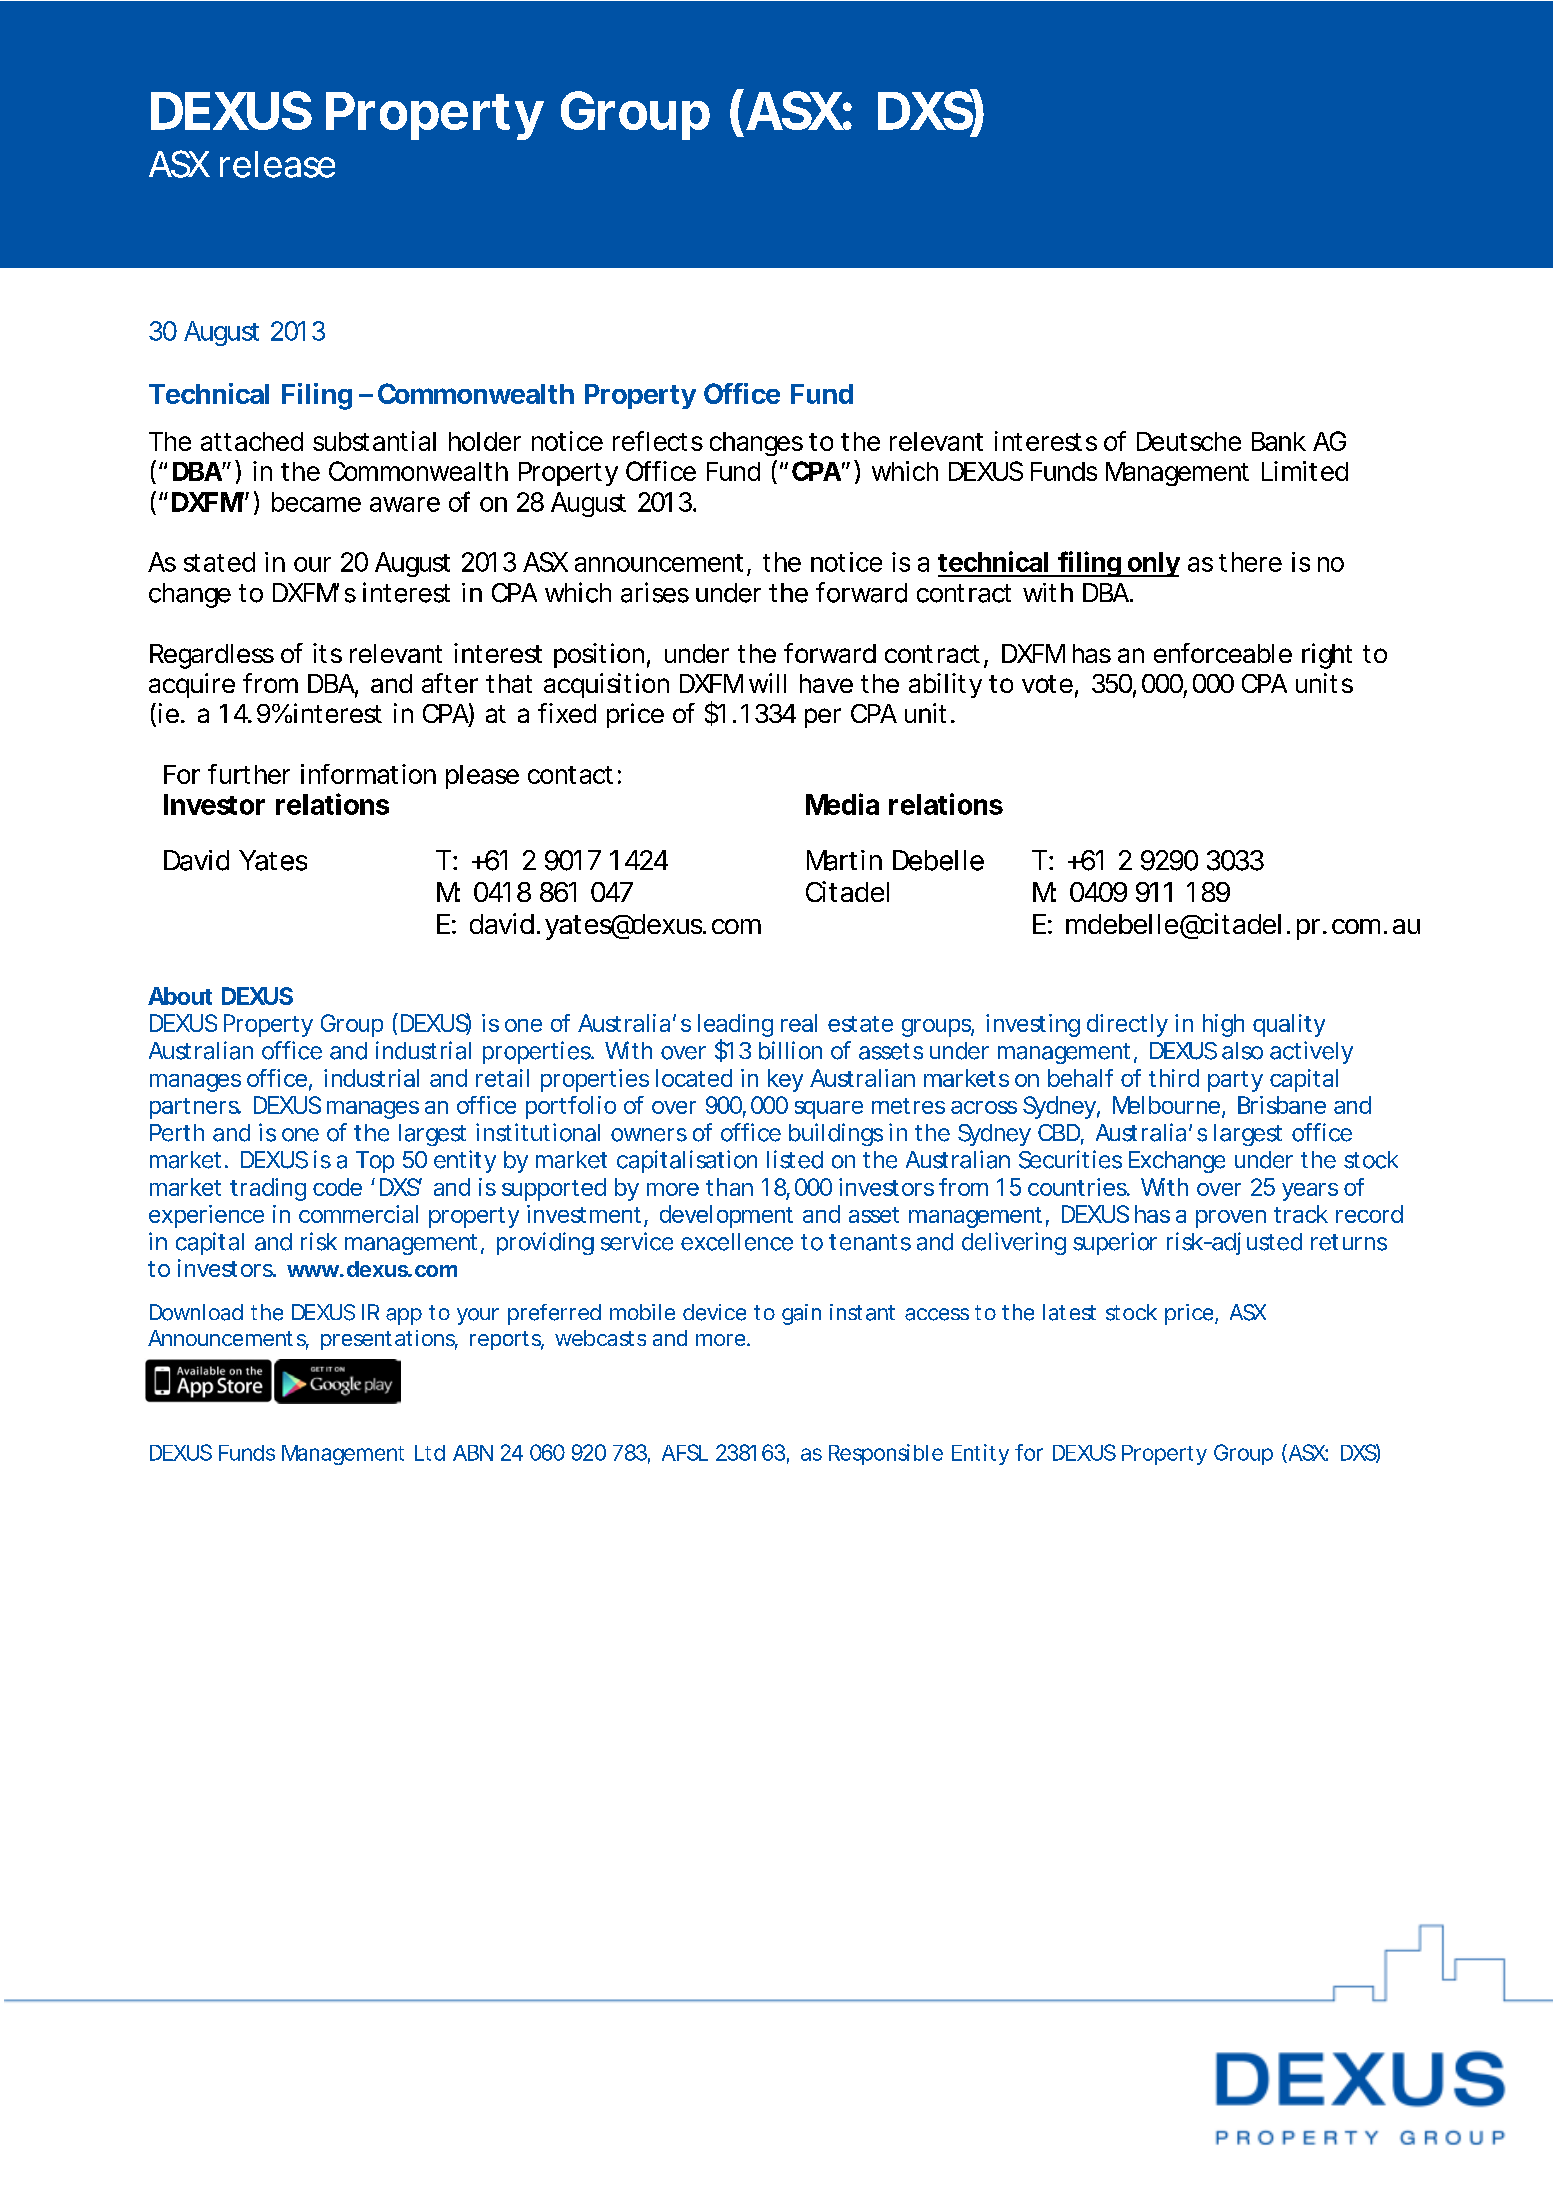 The height and width of the screenshot is (2196, 1553). Describe the element at coordinates (767, 683) in the screenshot. I see `will` at that location.
